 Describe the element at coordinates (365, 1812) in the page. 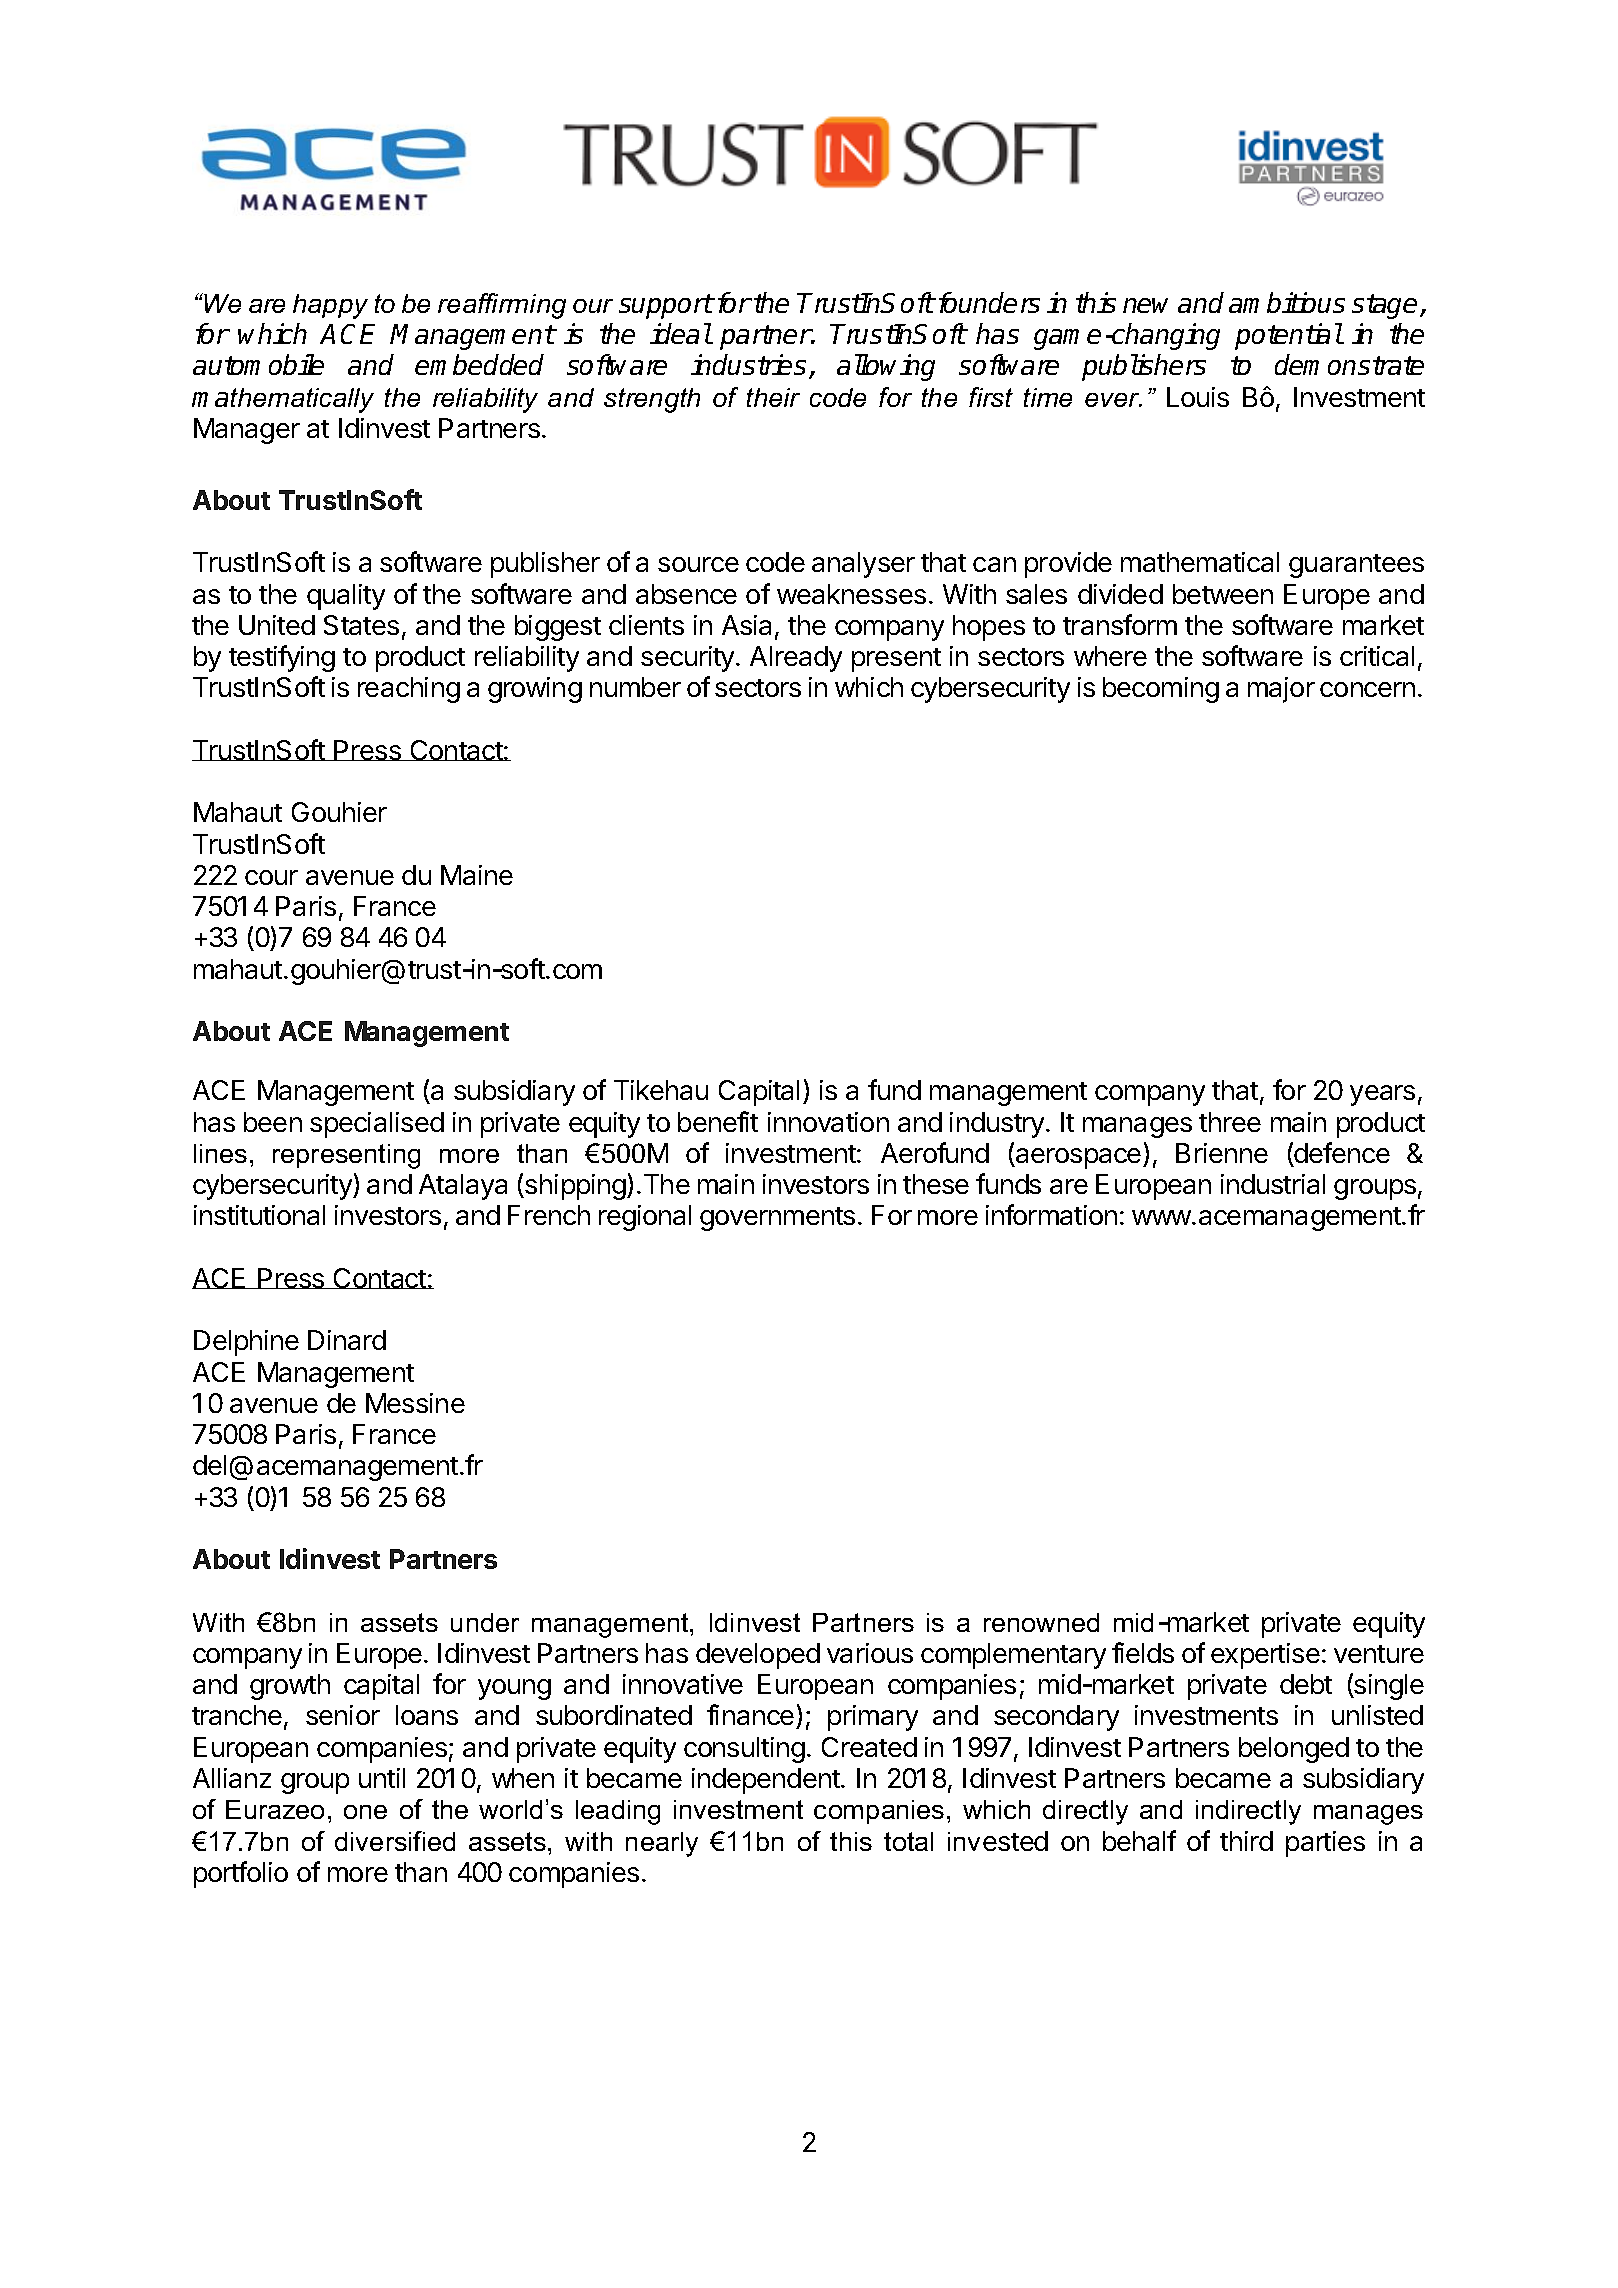

I see `one` at that location.
